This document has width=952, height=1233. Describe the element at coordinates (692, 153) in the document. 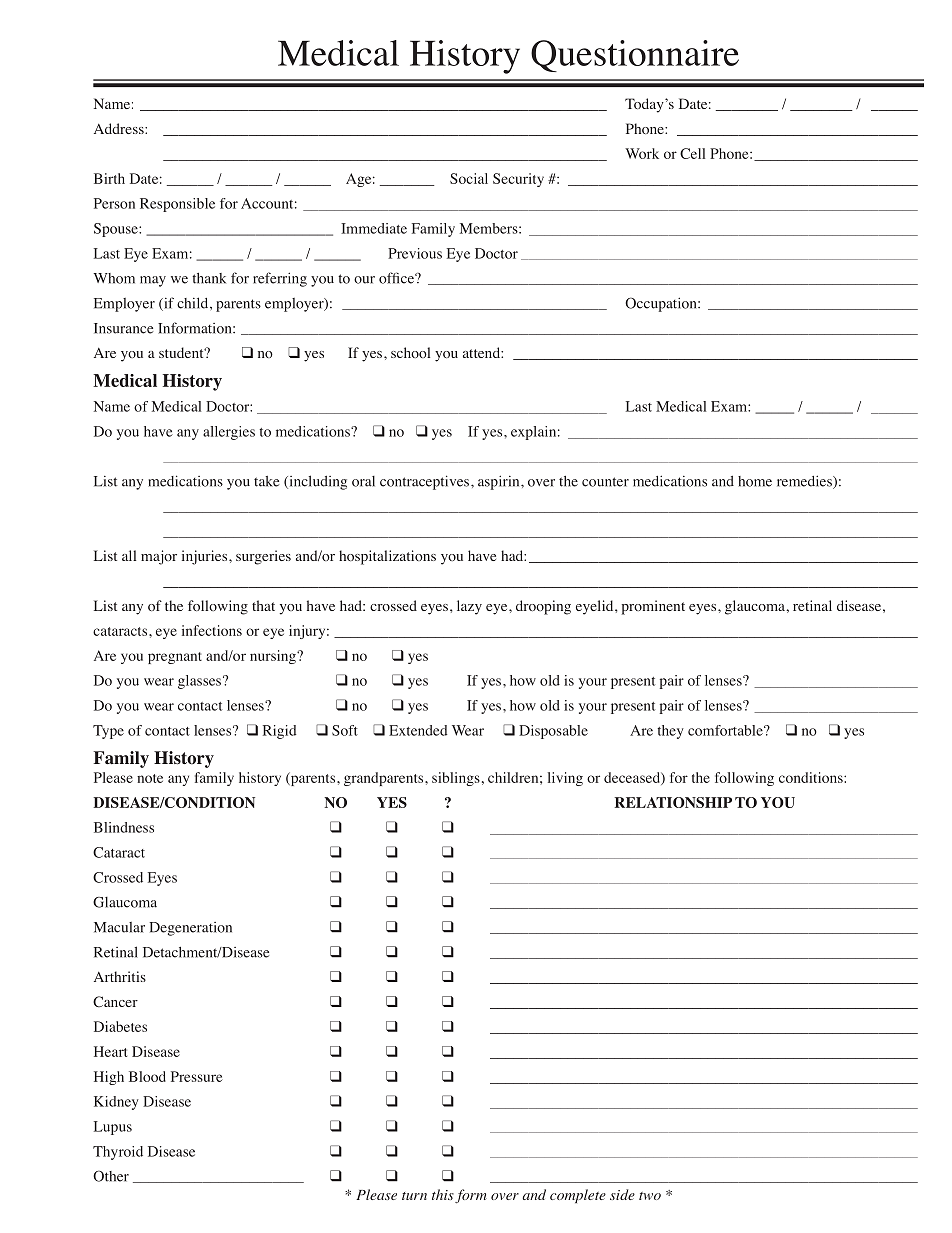

I see `Cell` at that location.
